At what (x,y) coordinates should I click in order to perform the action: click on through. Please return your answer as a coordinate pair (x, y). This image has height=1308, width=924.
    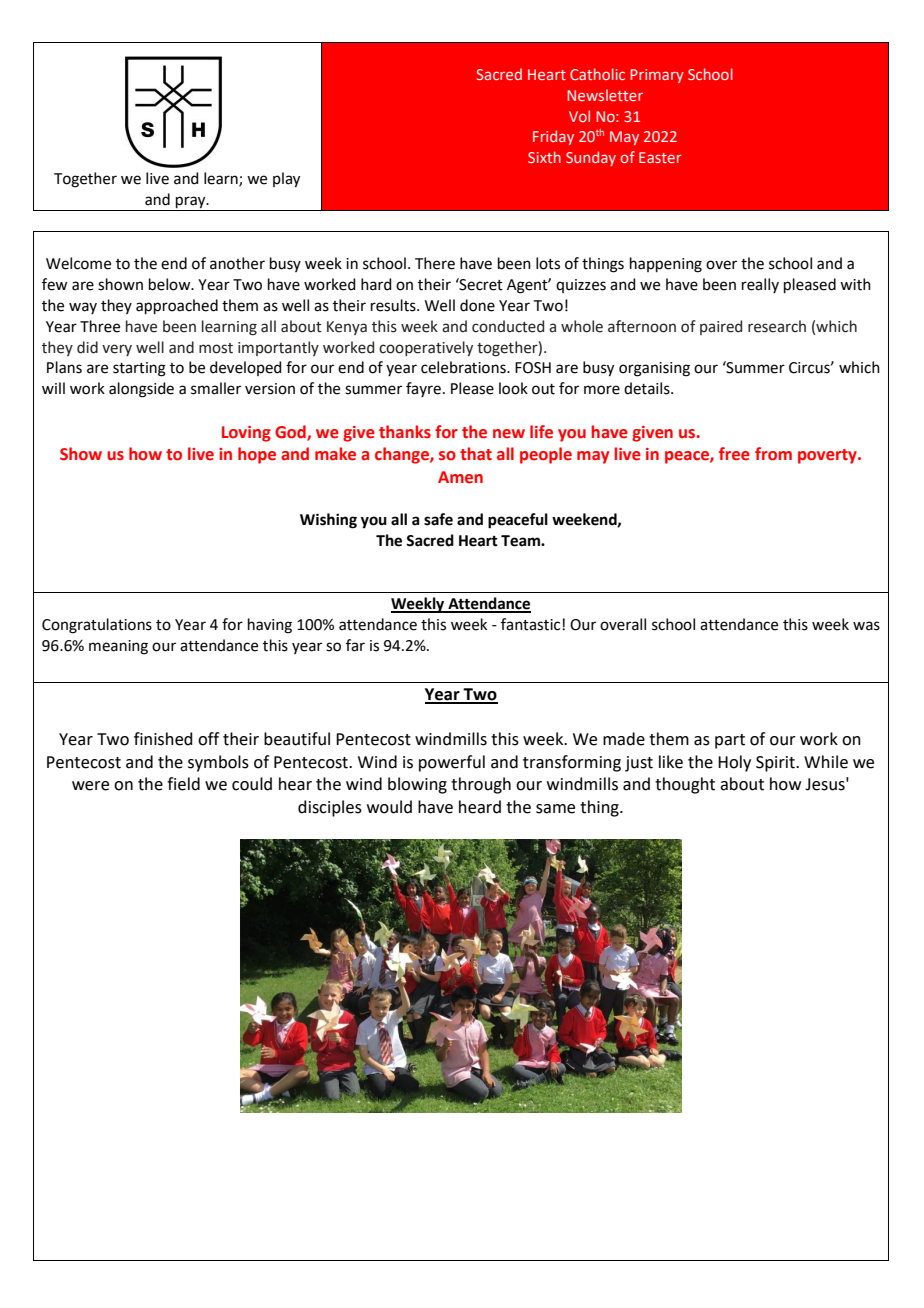
    Looking at the image, I should click on (481, 785).
